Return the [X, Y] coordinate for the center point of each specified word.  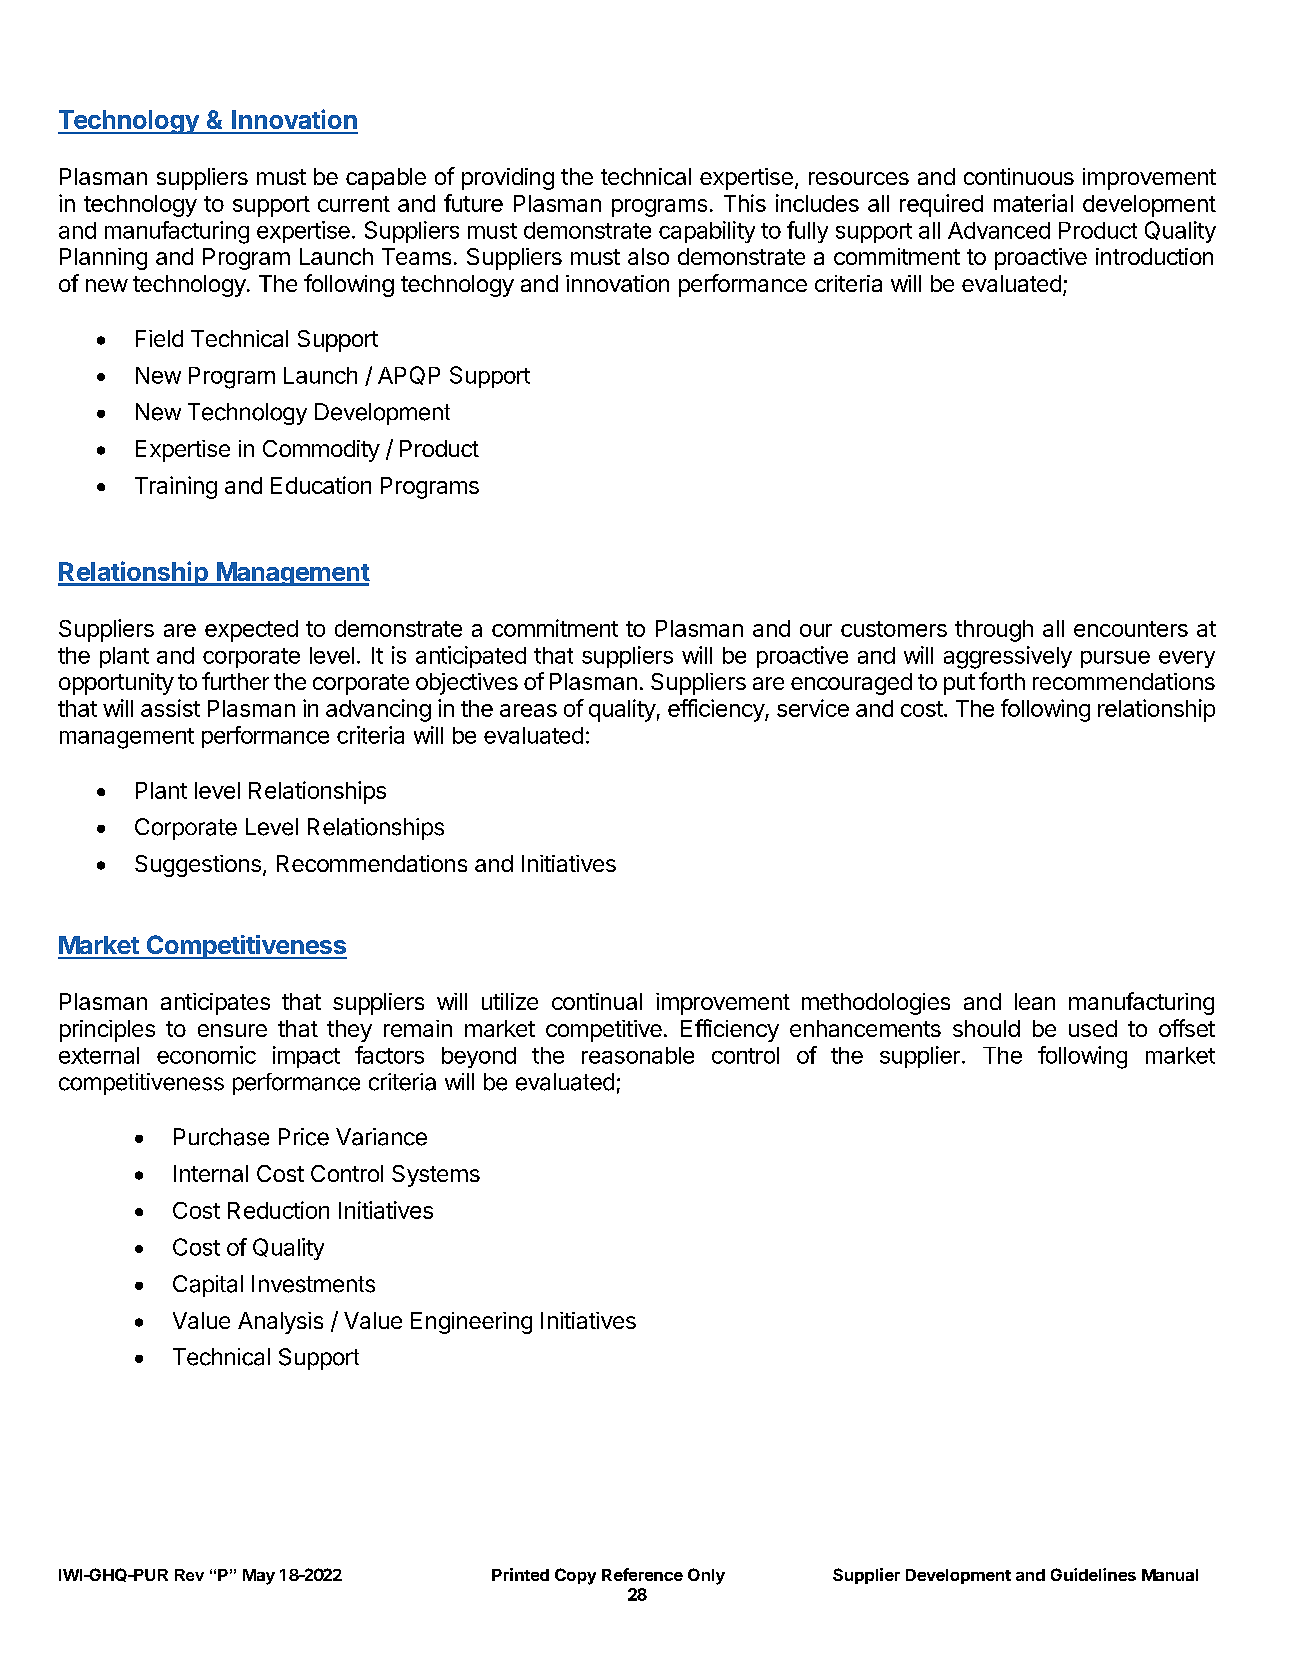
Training [176, 487]
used [1093, 1028]
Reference [642, 1574]
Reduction [278, 1210]
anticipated [471, 657]
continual [597, 1001]
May [259, 1577]
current [354, 204]
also [648, 256]
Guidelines [1093, 1574]
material [1033, 203]
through [994, 631]
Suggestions [198, 866]
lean [1035, 1001]
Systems [436, 1176]
